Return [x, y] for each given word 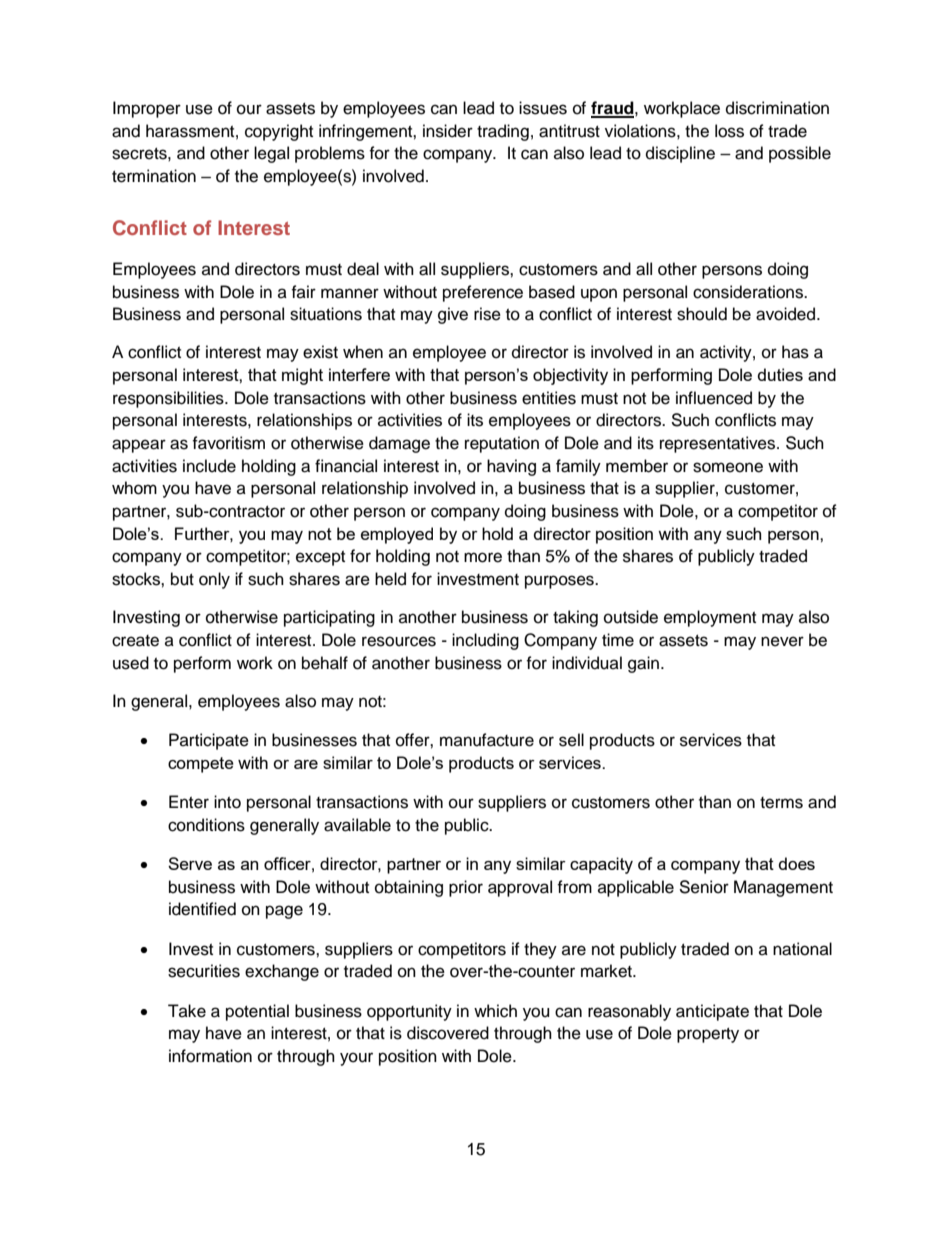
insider [448, 131]
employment [710, 618]
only [214, 580]
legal [271, 154]
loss [729, 131]
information [210, 1056]
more [483, 557]
